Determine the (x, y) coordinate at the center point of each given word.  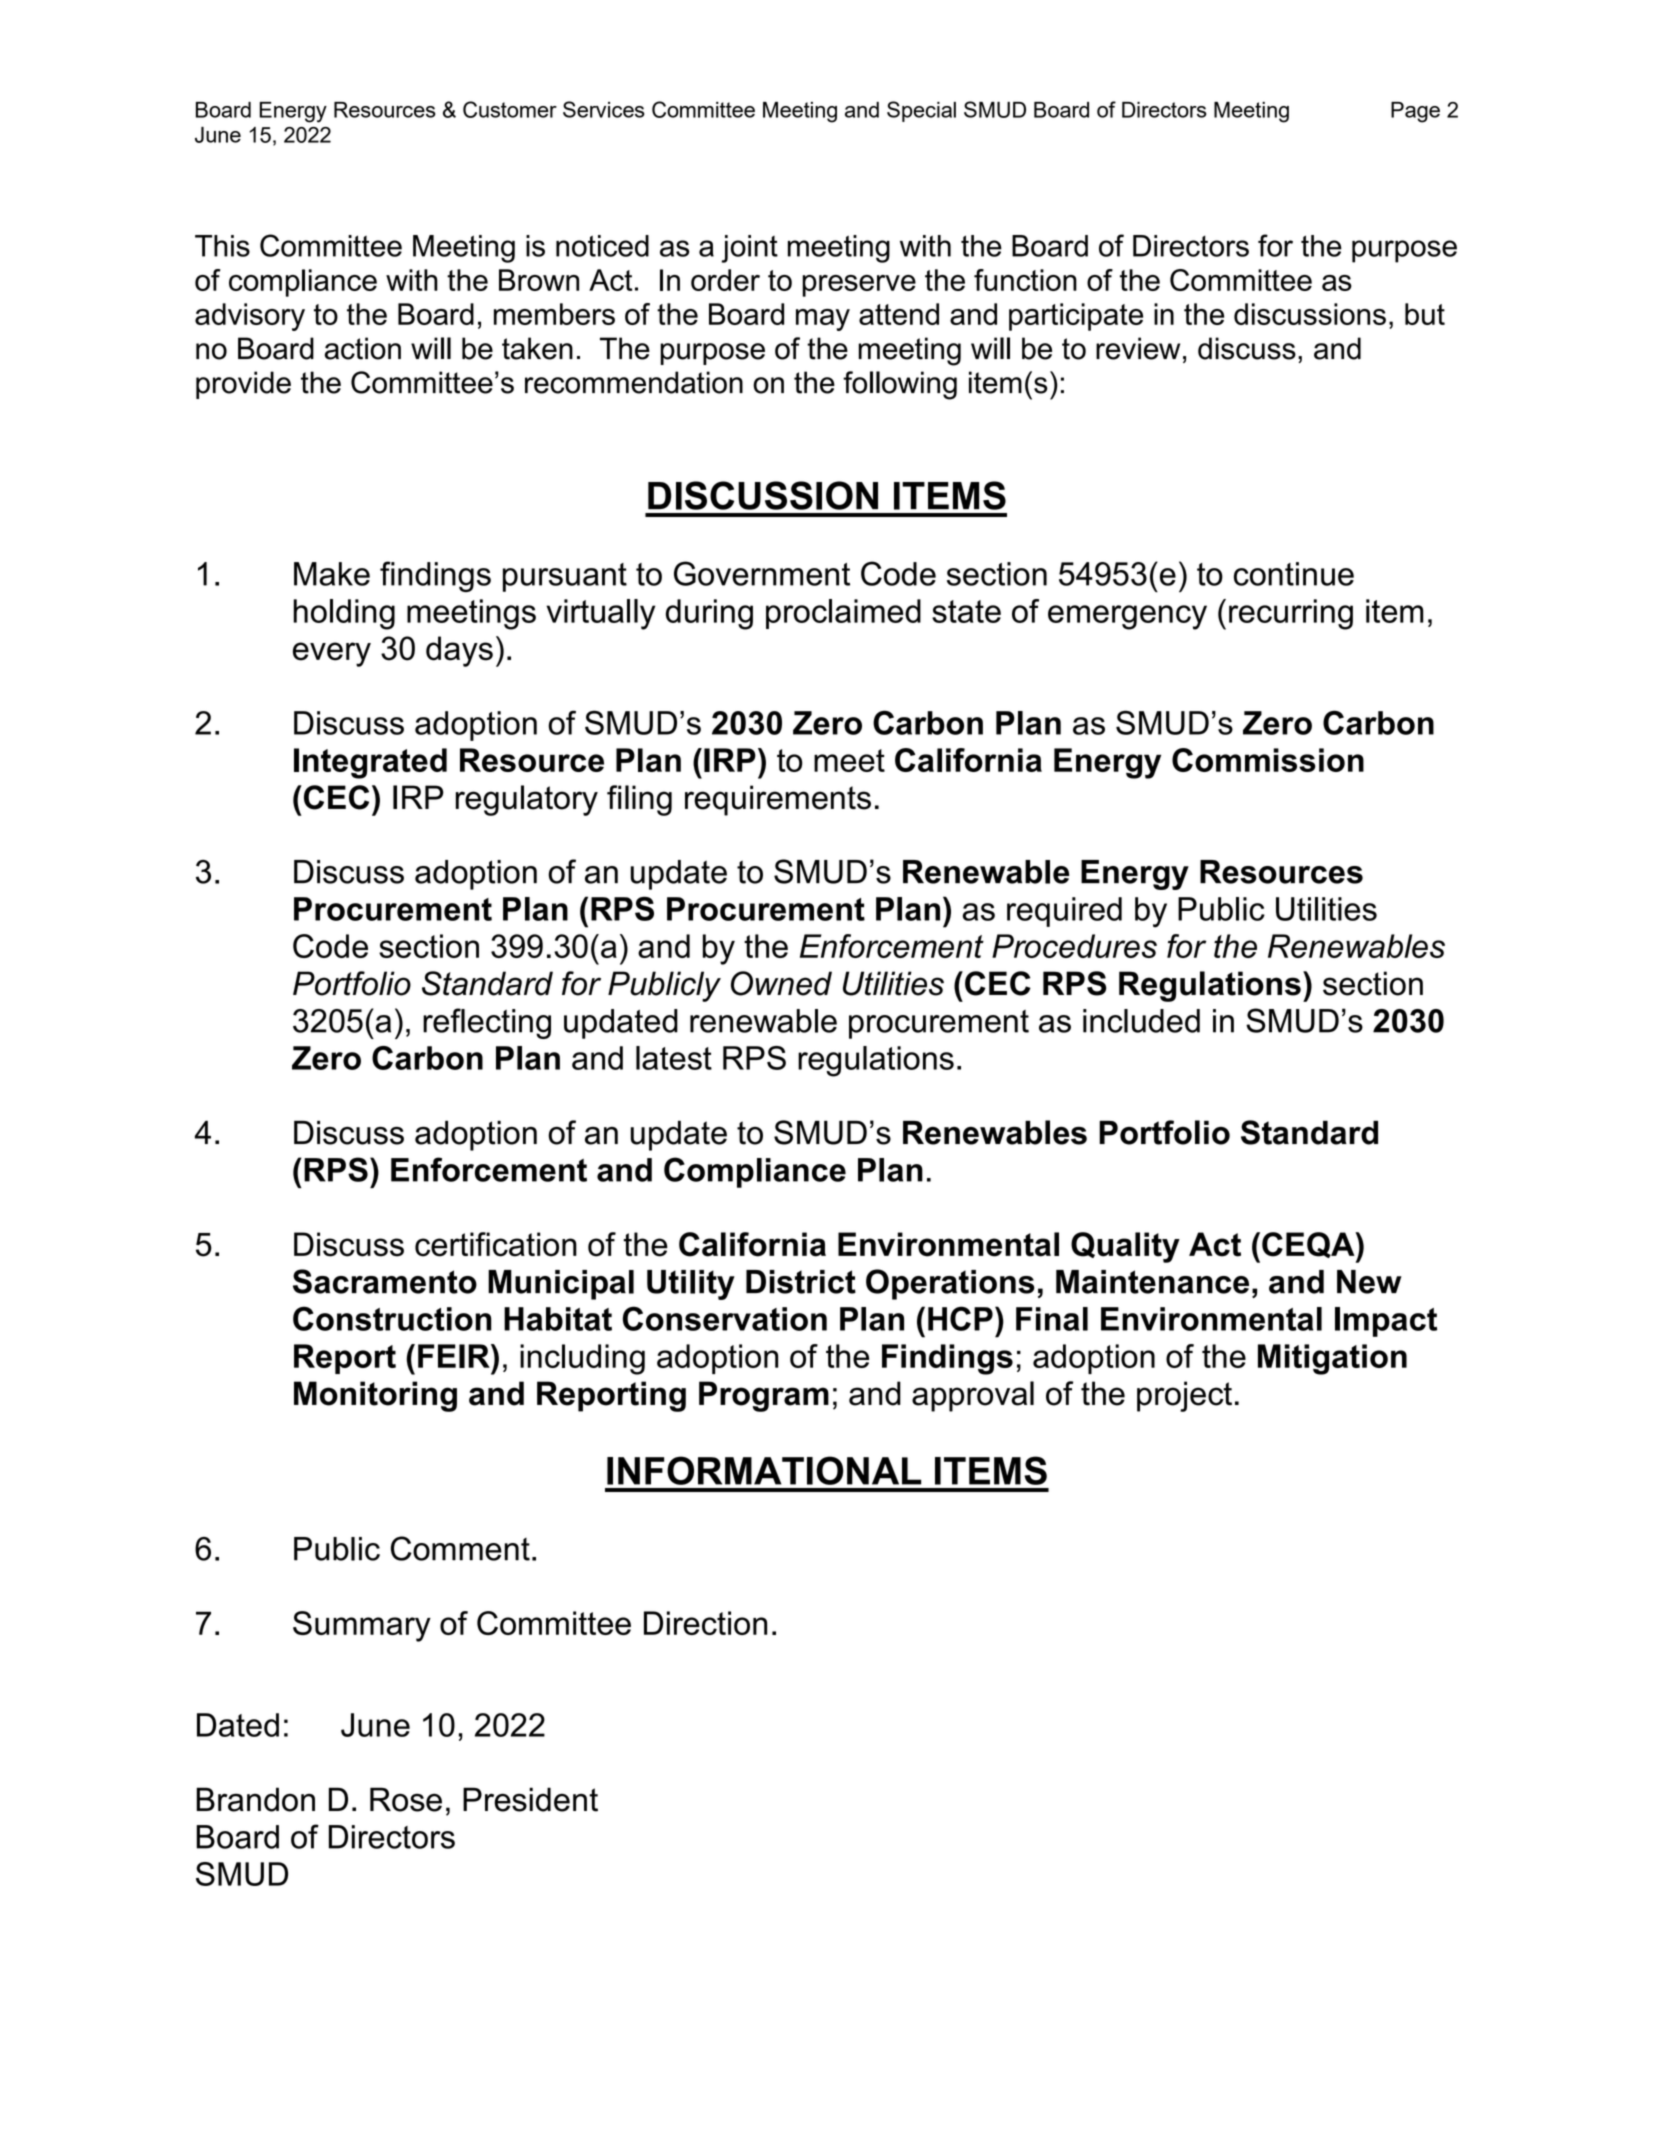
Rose (406, 1799)
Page (1415, 112)
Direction (705, 1623)
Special (921, 111)
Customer (510, 109)
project (1184, 1396)
